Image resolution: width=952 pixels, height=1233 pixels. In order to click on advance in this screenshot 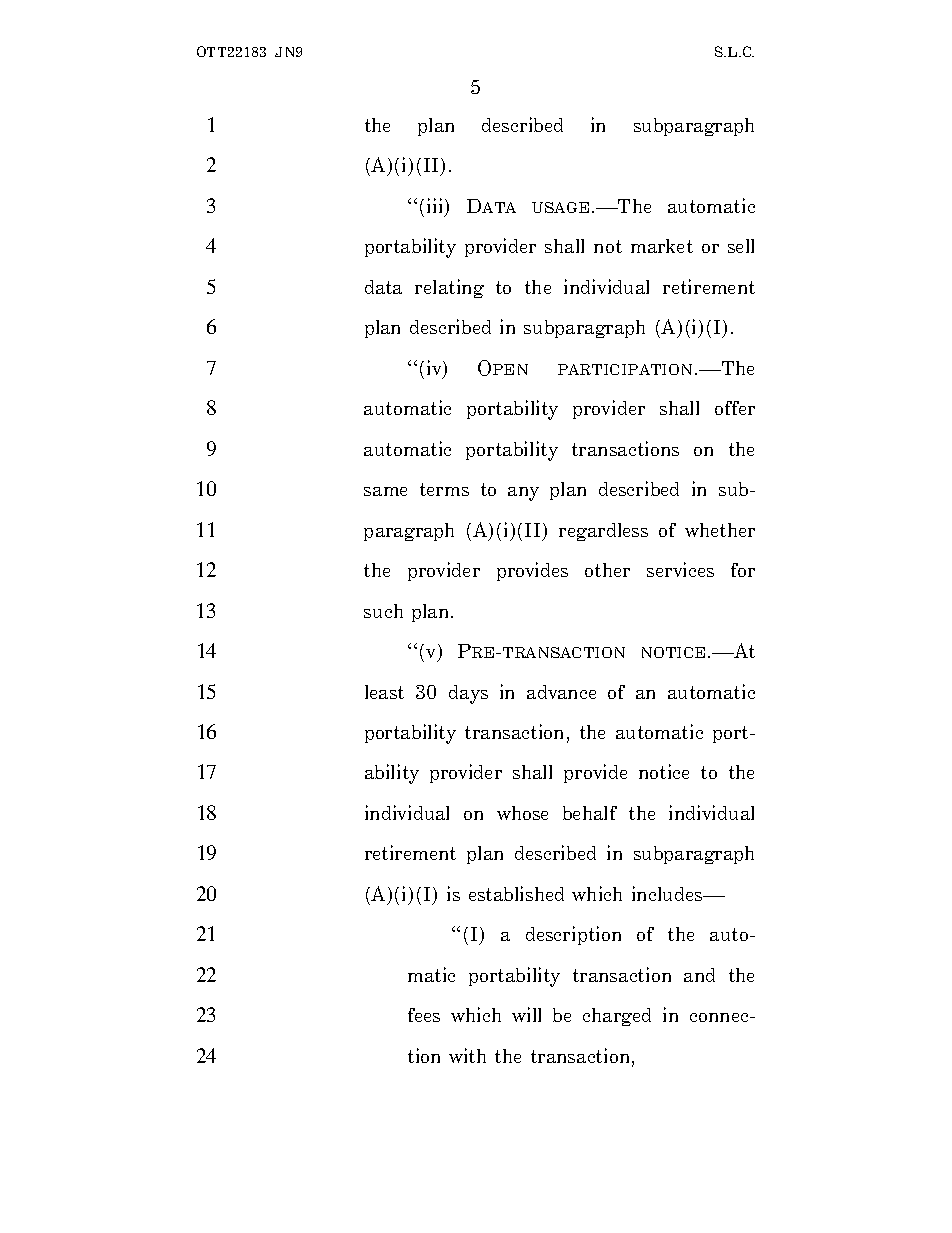, I will do `click(561, 692)`.
